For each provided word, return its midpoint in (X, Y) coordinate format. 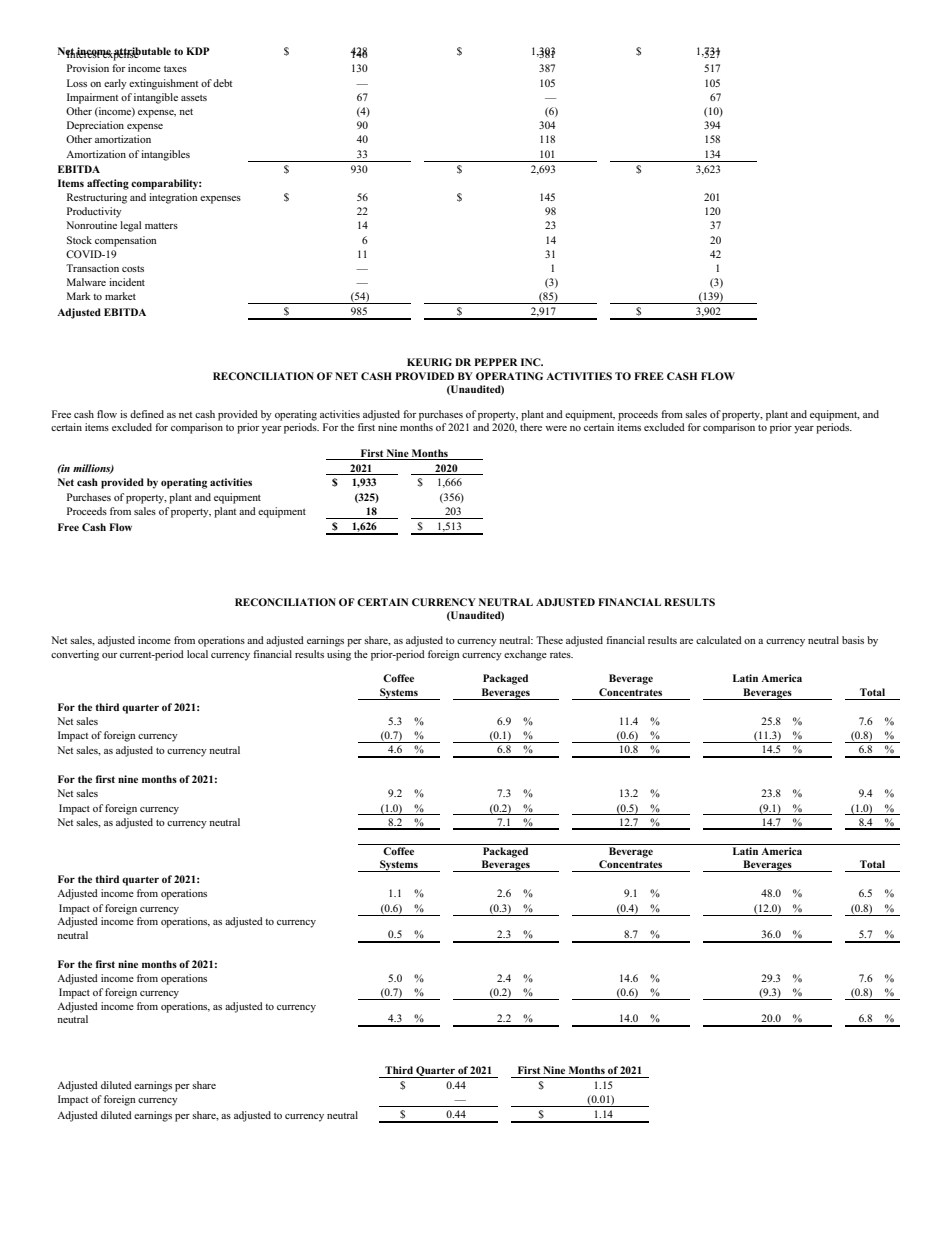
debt (222, 83)
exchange (525, 655)
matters (161, 226)
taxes (175, 69)
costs (133, 269)
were (556, 428)
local (197, 654)
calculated (719, 640)
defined (147, 414)
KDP (198, 51)
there (531, 427)
